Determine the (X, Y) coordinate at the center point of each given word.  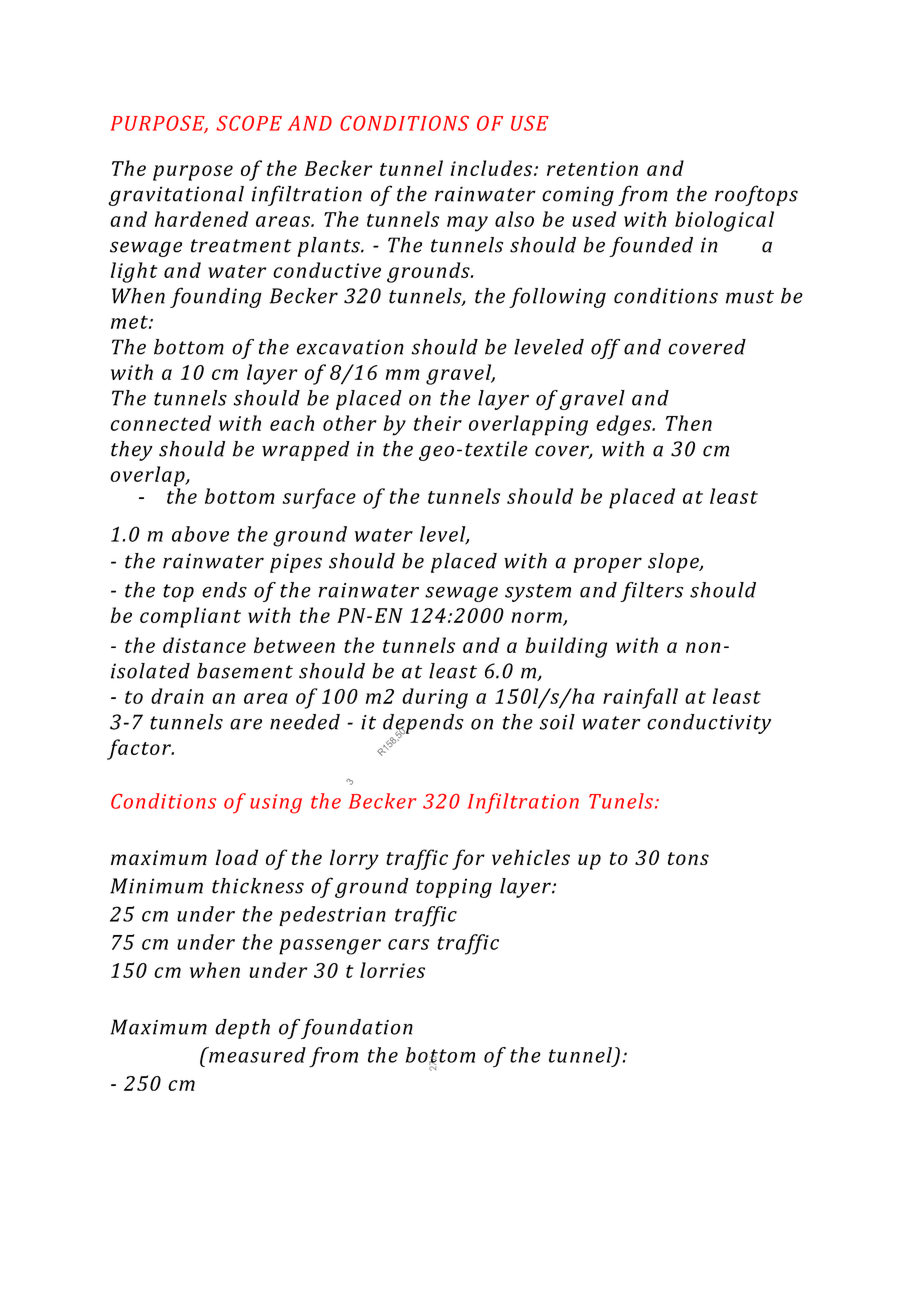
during (435, 698)
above (200, 534)
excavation (350, 347)
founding (216, 297)
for (468, 859)
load (236, 857)
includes (493, 168)
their (438, 423)
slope (674, 563)
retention (592, 168)
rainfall (640, 698)
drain (177, 696)
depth (242, 1029)
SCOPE (249, 123)
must (750, 297)
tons (688, 858)
